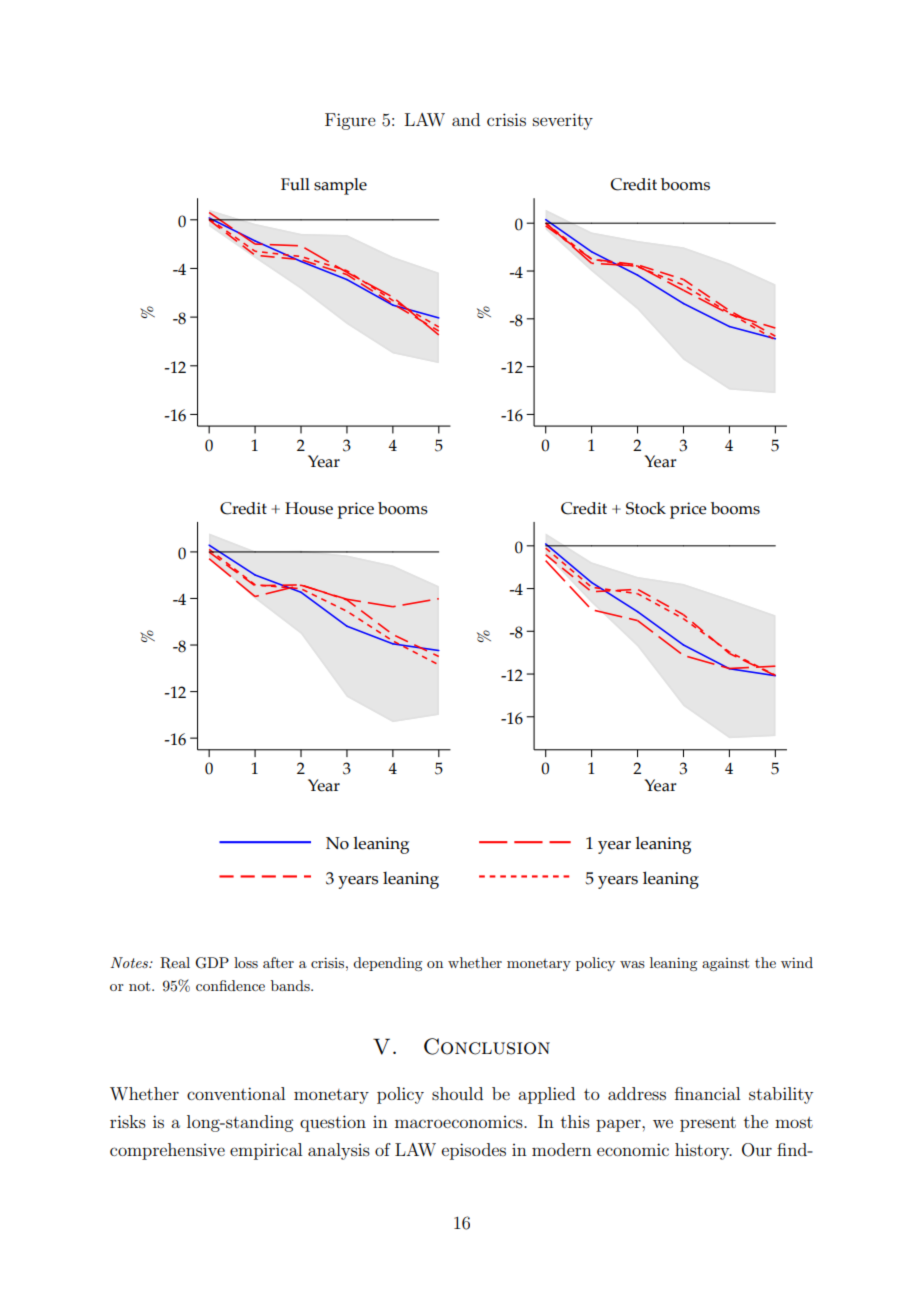  I want to click on against, so click(725, 964).
